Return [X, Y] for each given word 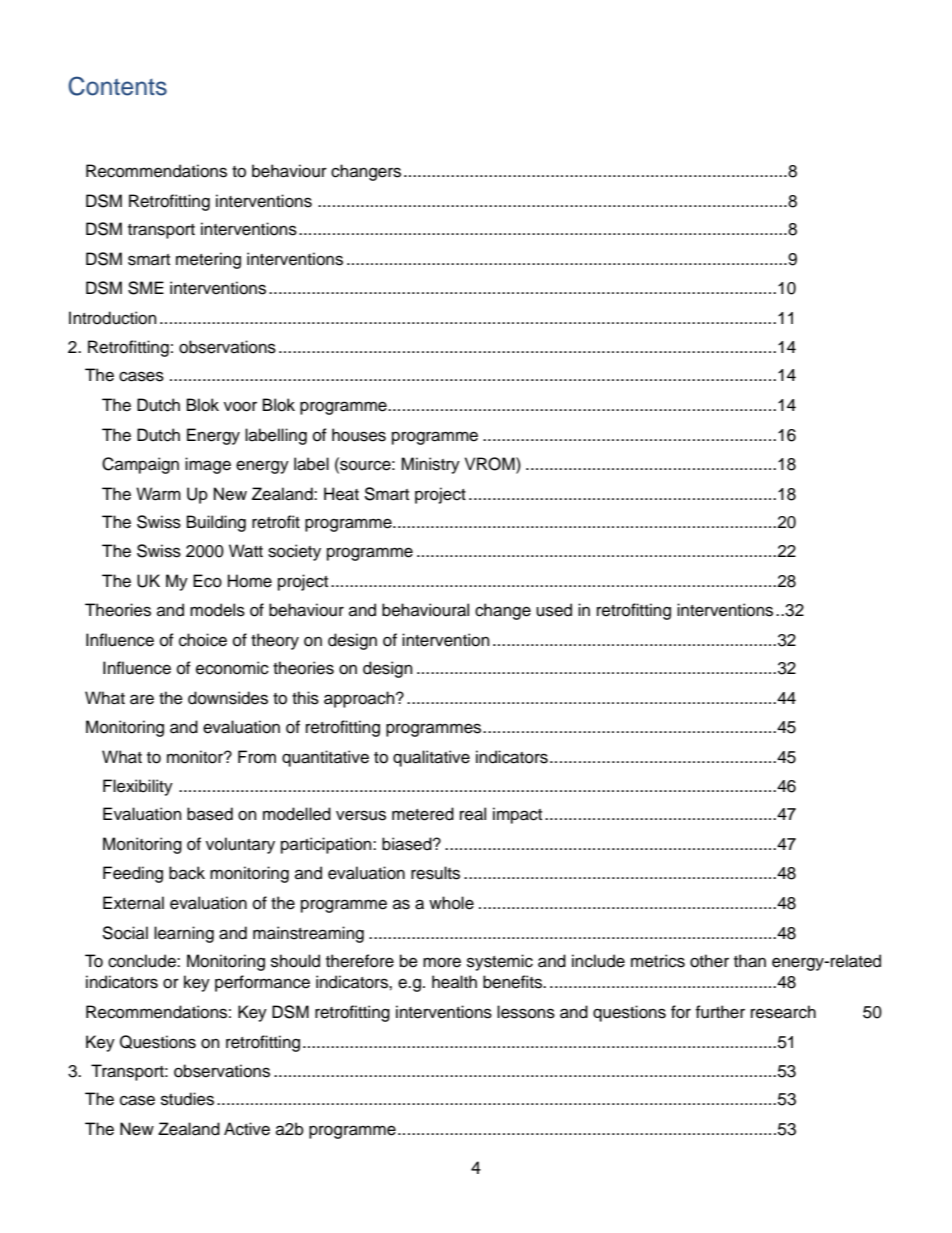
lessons [526, 1012]
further [720, 1012]
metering [208, 260]
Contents [117, 86]
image [208, 465]
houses [359, 435]
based [210, 814]
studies [187, 1099]
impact [517, 815]
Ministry [430, 465]
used [554, 610]
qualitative [431, 758]
